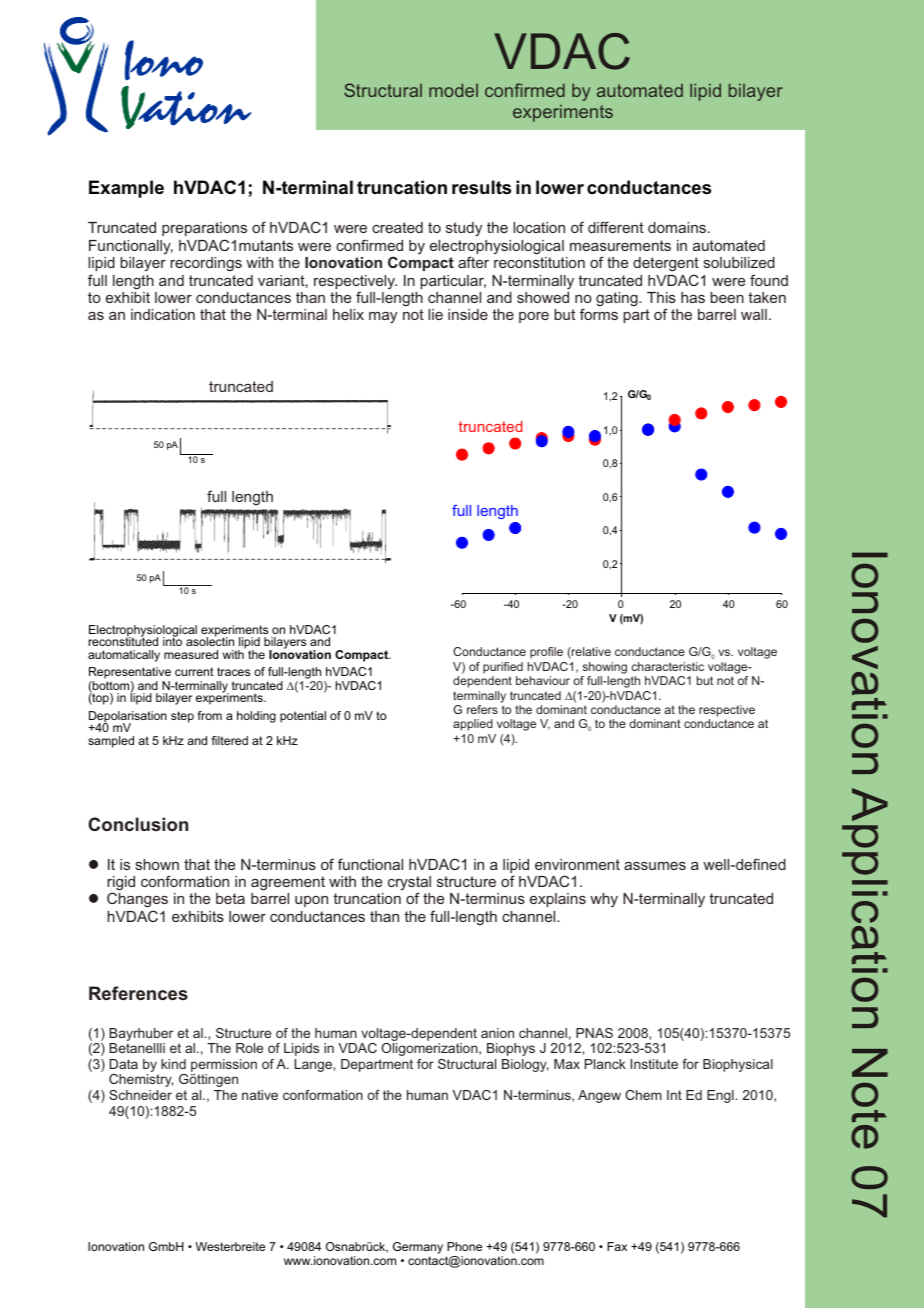 The width and height of the page is (924, 1308). I want to click on shown, so click(157, 864).
